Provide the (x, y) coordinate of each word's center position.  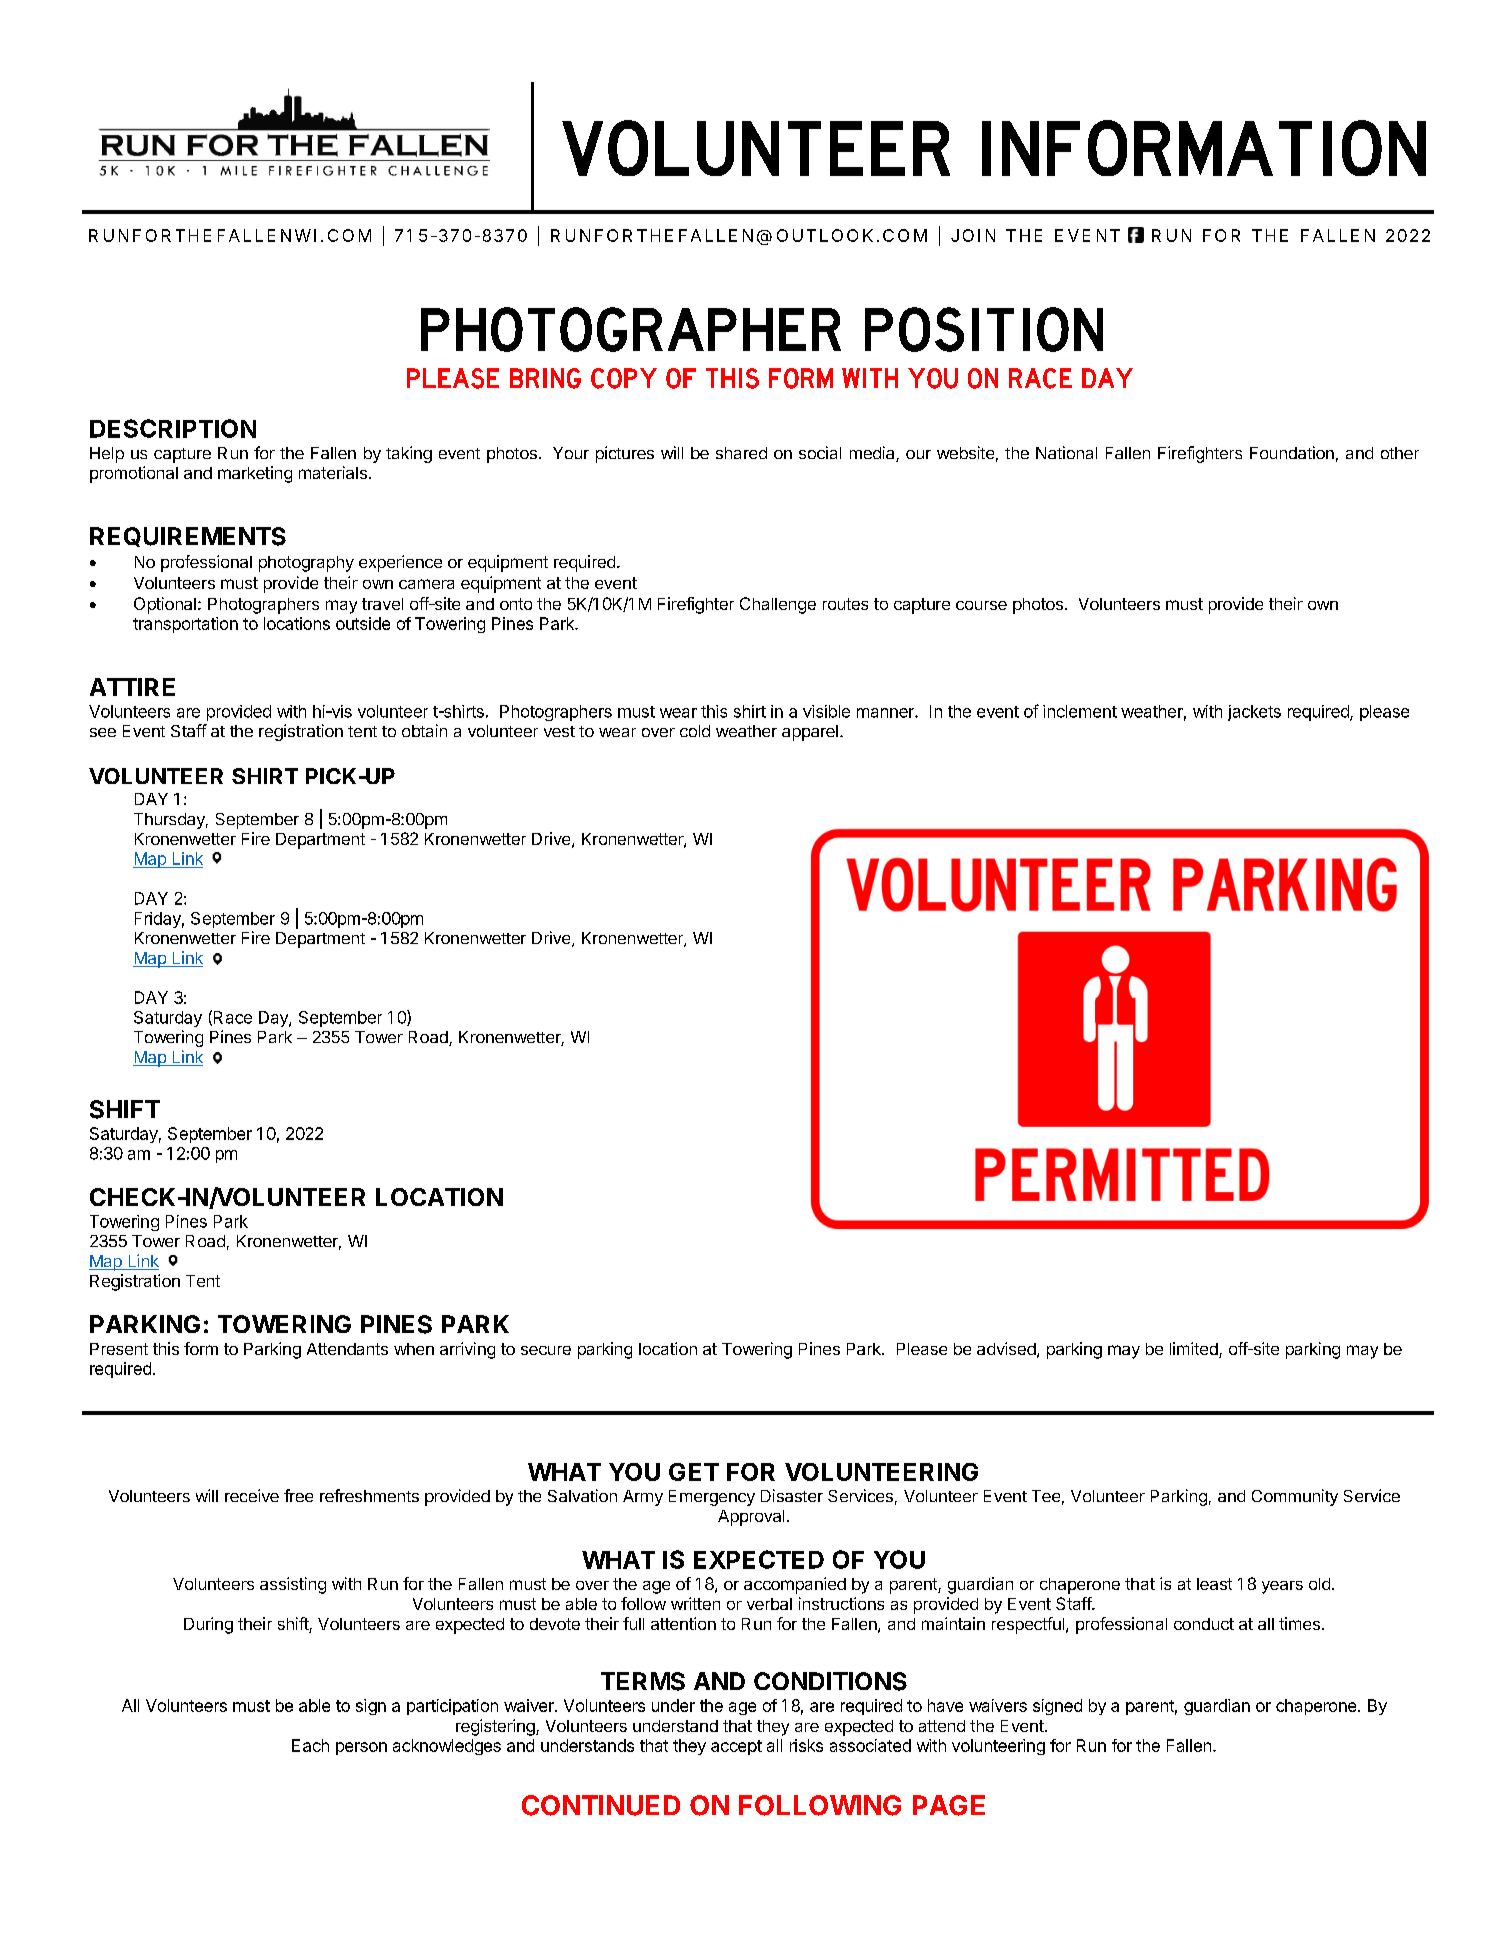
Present (119, 1349)
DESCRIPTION (173, 428)
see (103, 732)
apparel (810, 733)
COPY (624, 378)
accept (736, 1747)
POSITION (984, 329)
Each (310, 1745)
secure (546, 1350)
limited (1195, 1350)
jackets (1254, 713)
